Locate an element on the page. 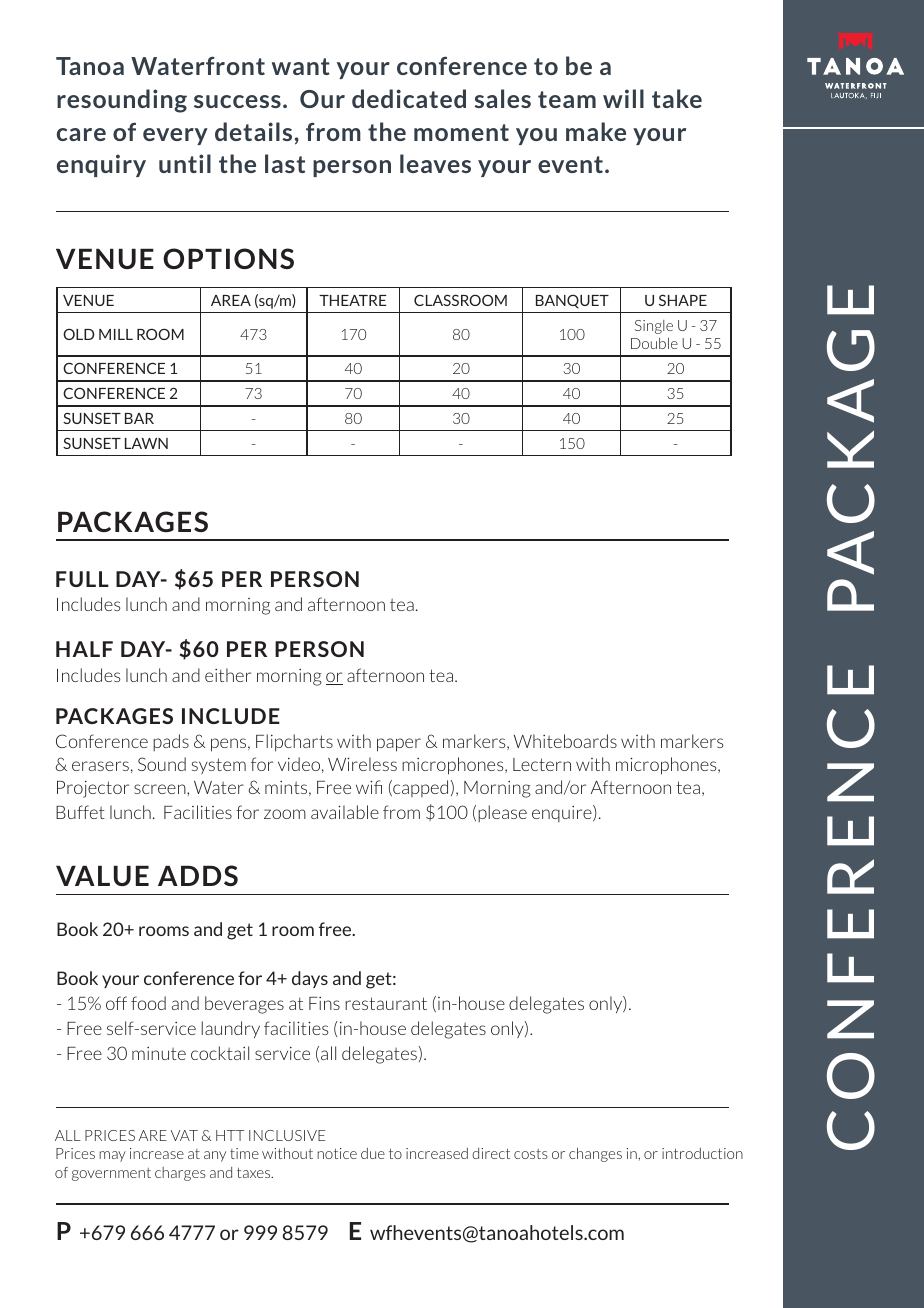 Image resolution: width=924 pixels, height=1308 pixels. Whiteboards is located at coordinates (565, 741).
